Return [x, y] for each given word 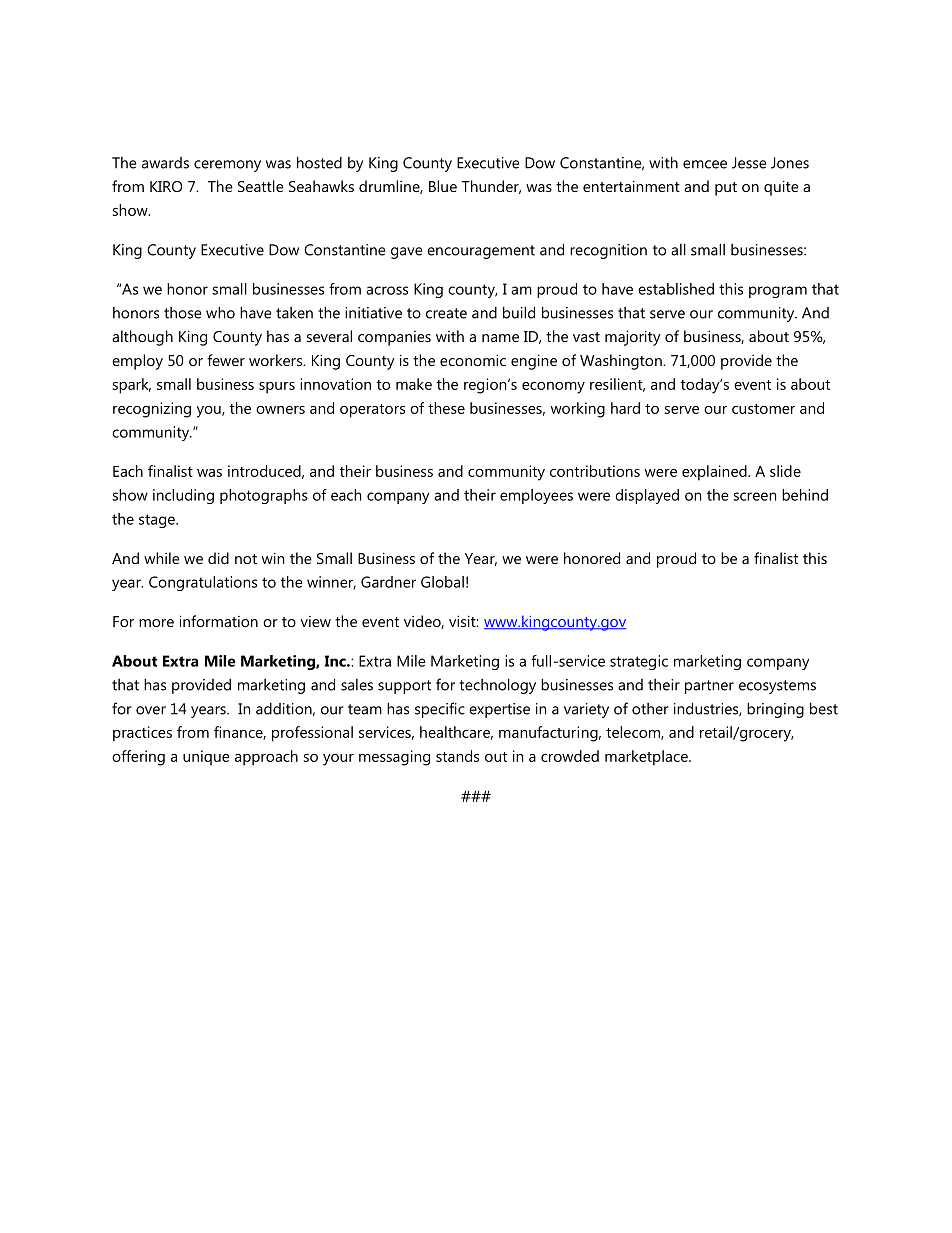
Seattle [261, 186]
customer [763, 409]
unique [206, 758]
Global [442, 582]
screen [754, 496]
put [726, 189]
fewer [226, 360]
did [218, 558]
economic [473, 360]
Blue [443, 186]
